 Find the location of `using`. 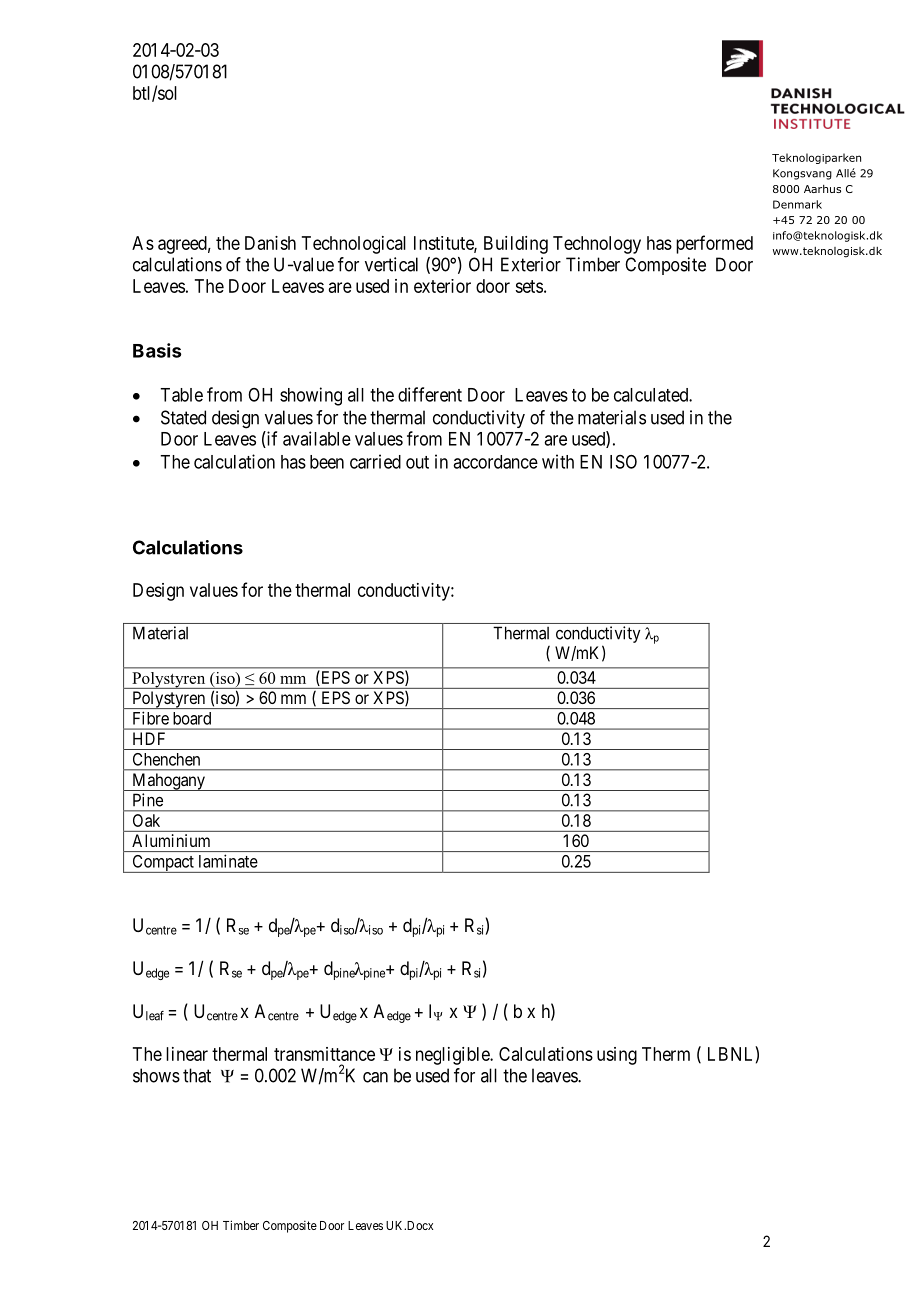

using is located at coordinates (617, 1056).
